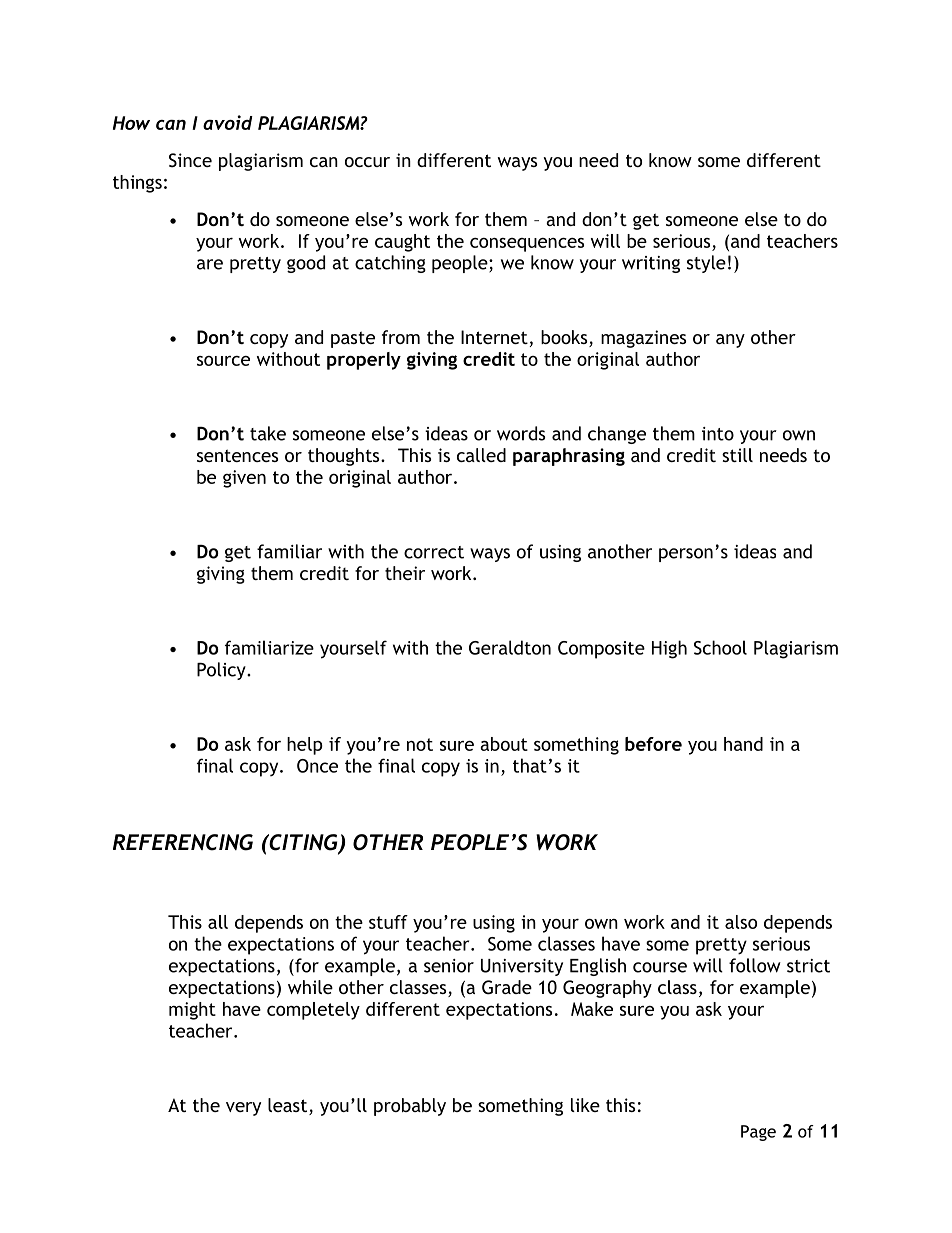  Describe the element at coordinates (706, 264) in the page. I see `style` at that location.
